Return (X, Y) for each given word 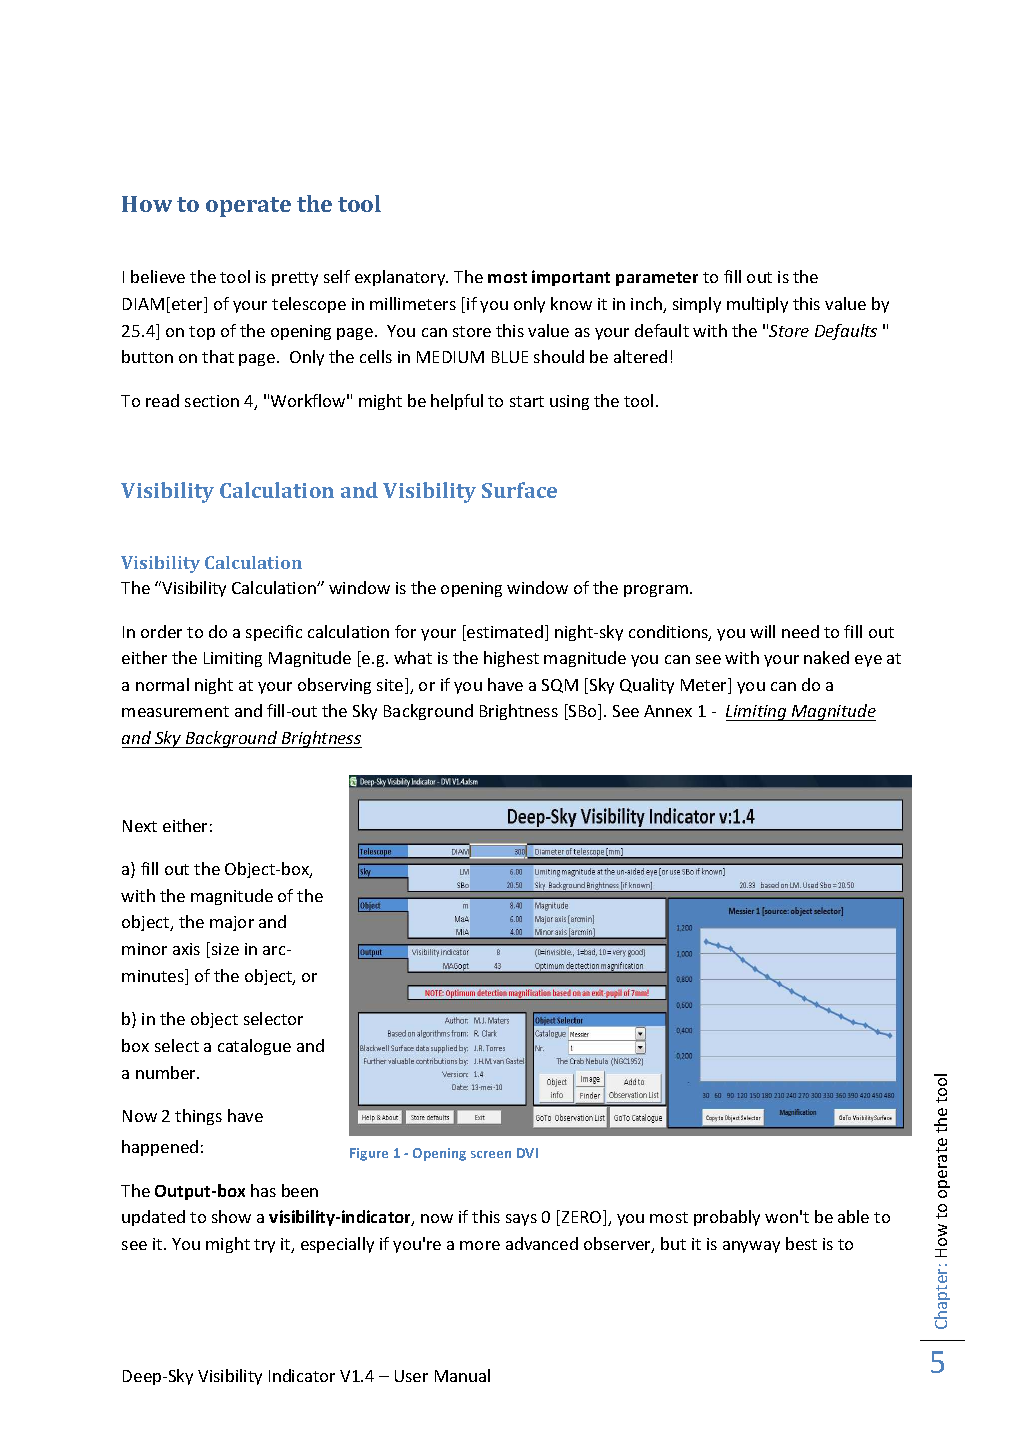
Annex (668, 711)
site (391, 686)
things (198, 1117)
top (202, 333)
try (264, 1246)
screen (491, 1154)
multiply (757, 305)
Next (140, 826)
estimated (504, 633)
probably (727, 1218)
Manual (462, 1375)
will (762, 631)
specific (274, 633)
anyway (751, 1247)
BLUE (510, 357)
